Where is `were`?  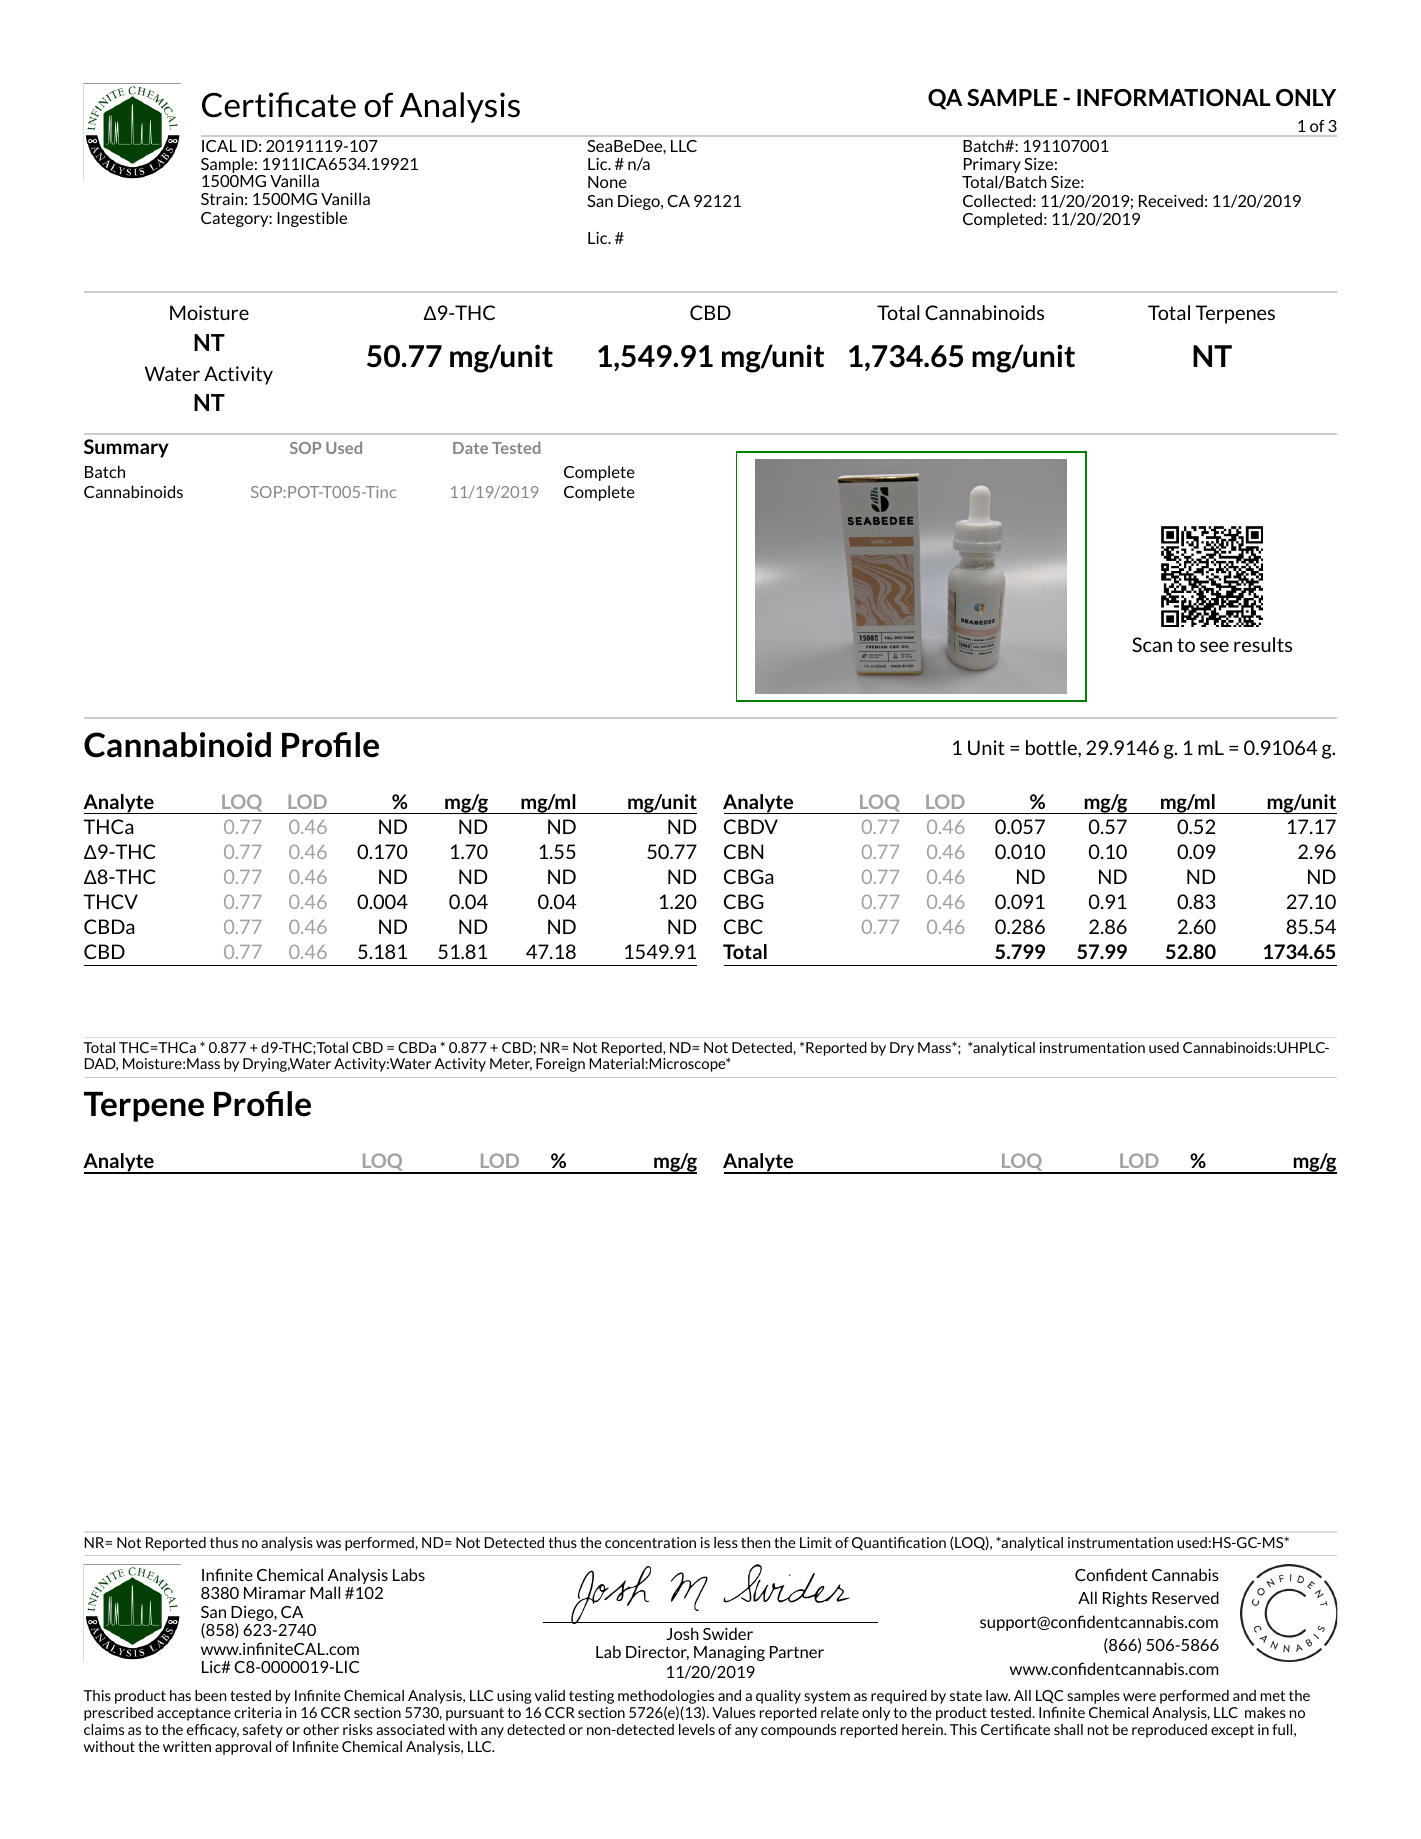
were is located at coordinates (1139, 1697).
